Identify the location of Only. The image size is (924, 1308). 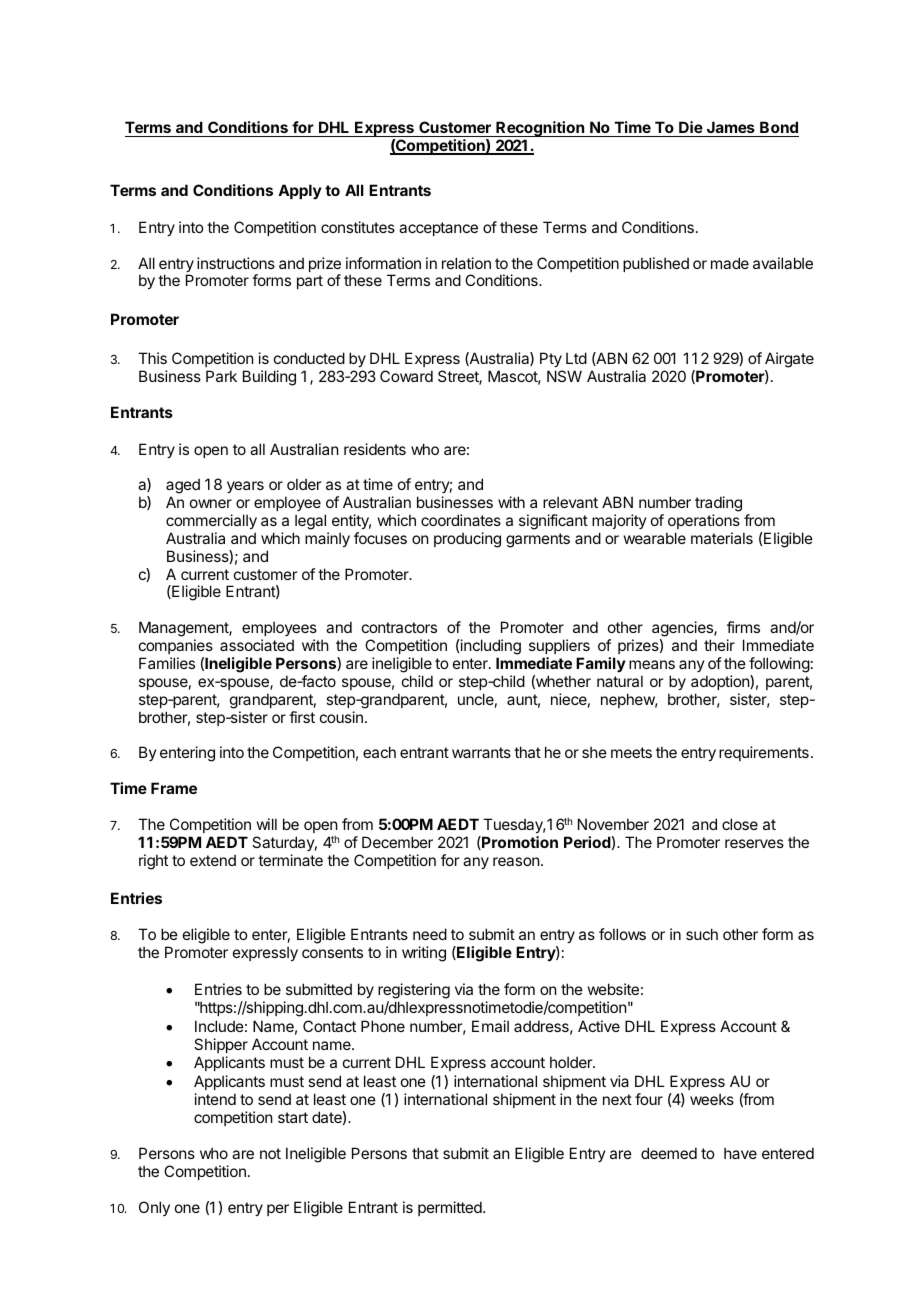
(154, 1208).
